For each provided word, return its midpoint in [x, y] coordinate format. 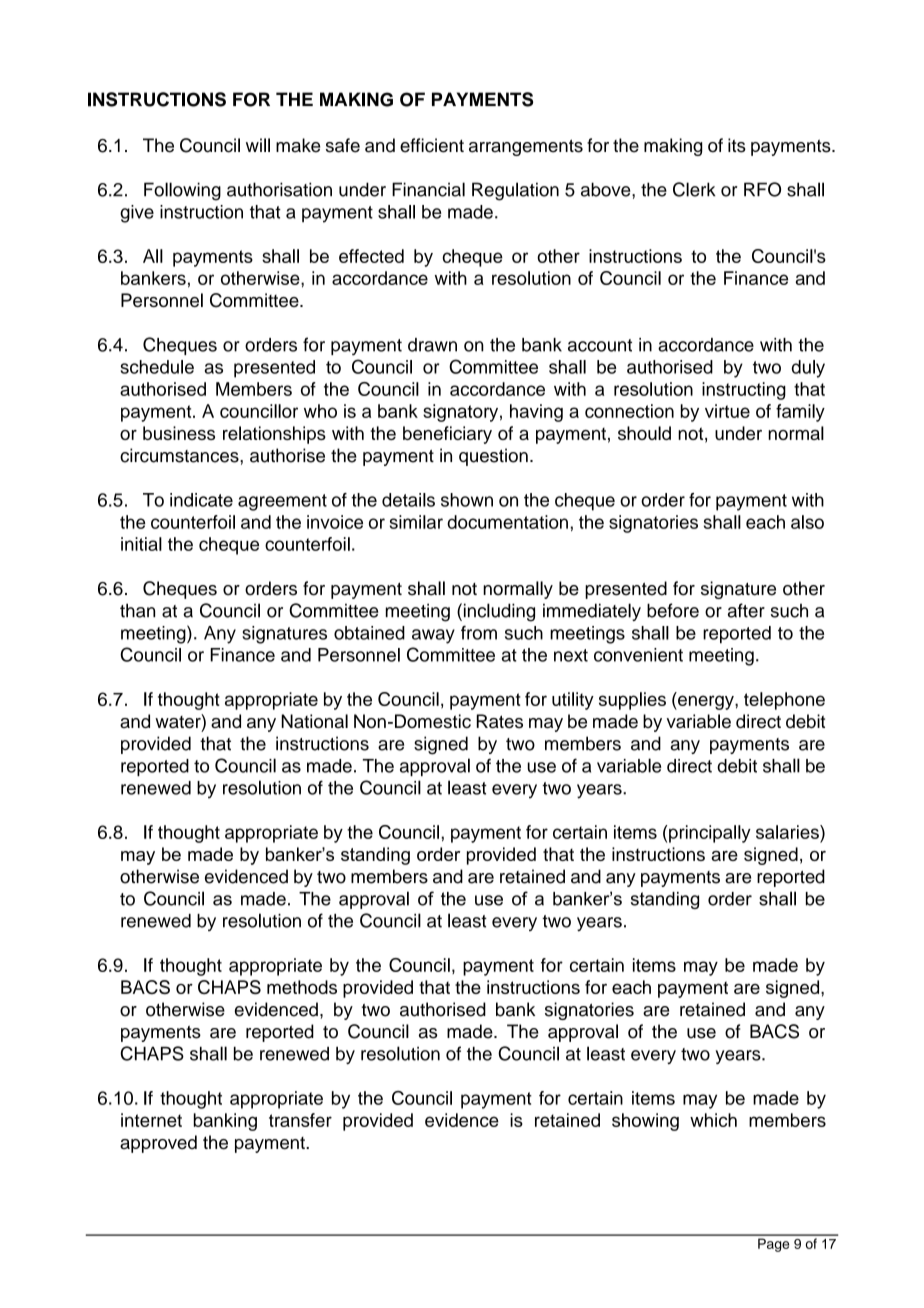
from [479, 632]
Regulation [515, 191]
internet [151, 1120]
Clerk [694, 189]
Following [182, 191]
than [137, 610]
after [746, 610]
